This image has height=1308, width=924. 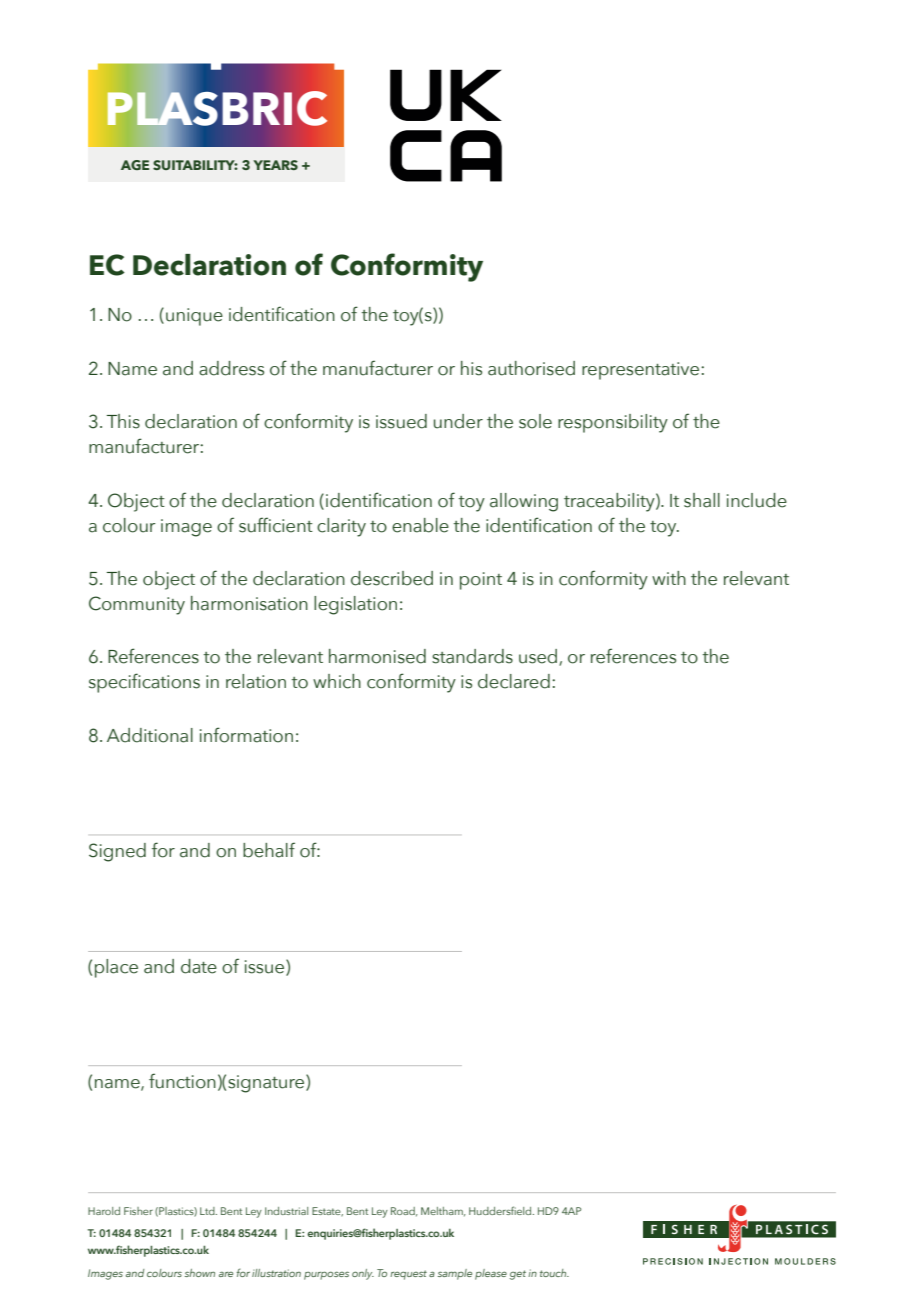 What do you see at coordinates (539, 657) in the image?
I see `used` at bounding box center [539, 657].
